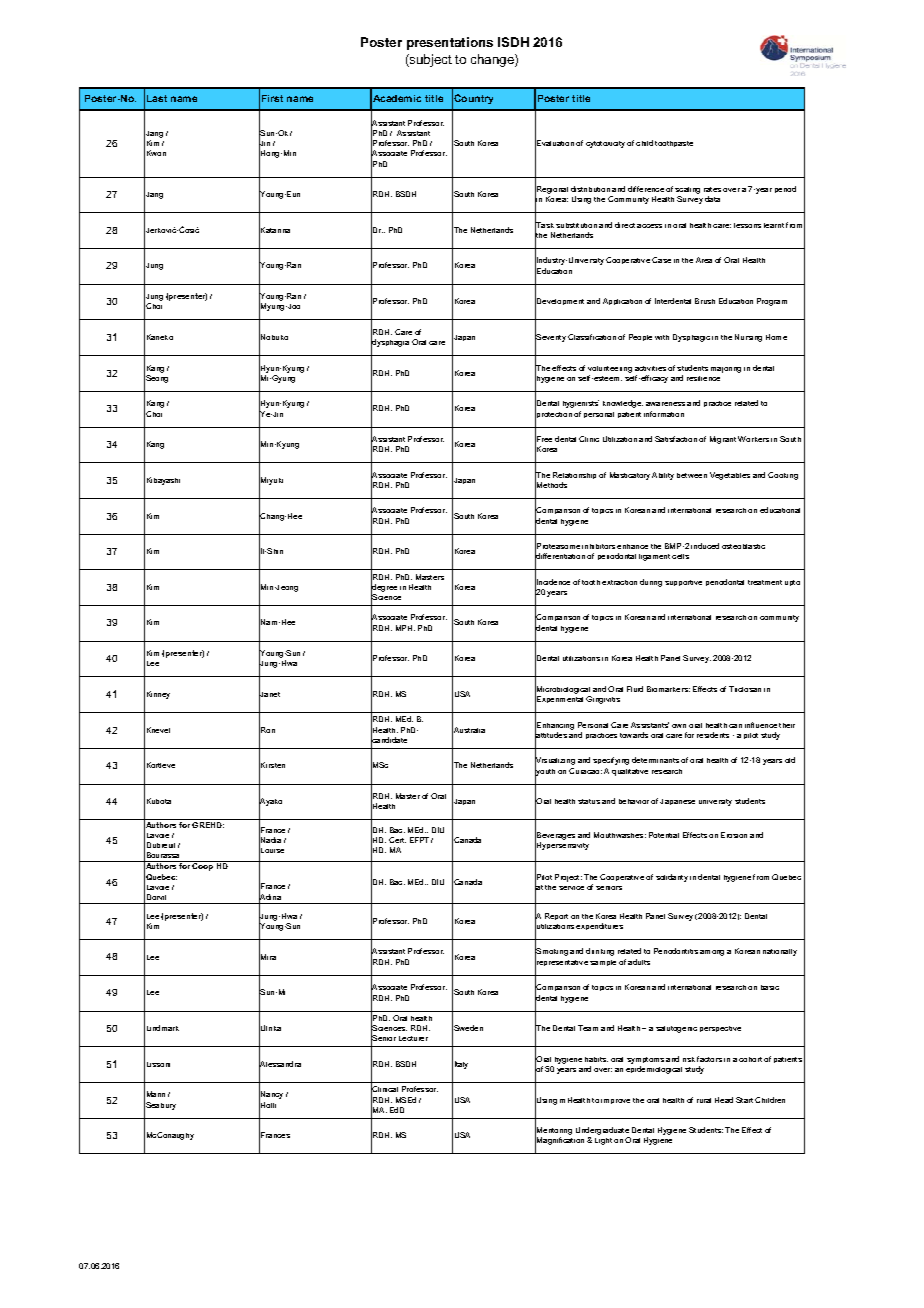  I want to click on Classification, so click(592, 337).
